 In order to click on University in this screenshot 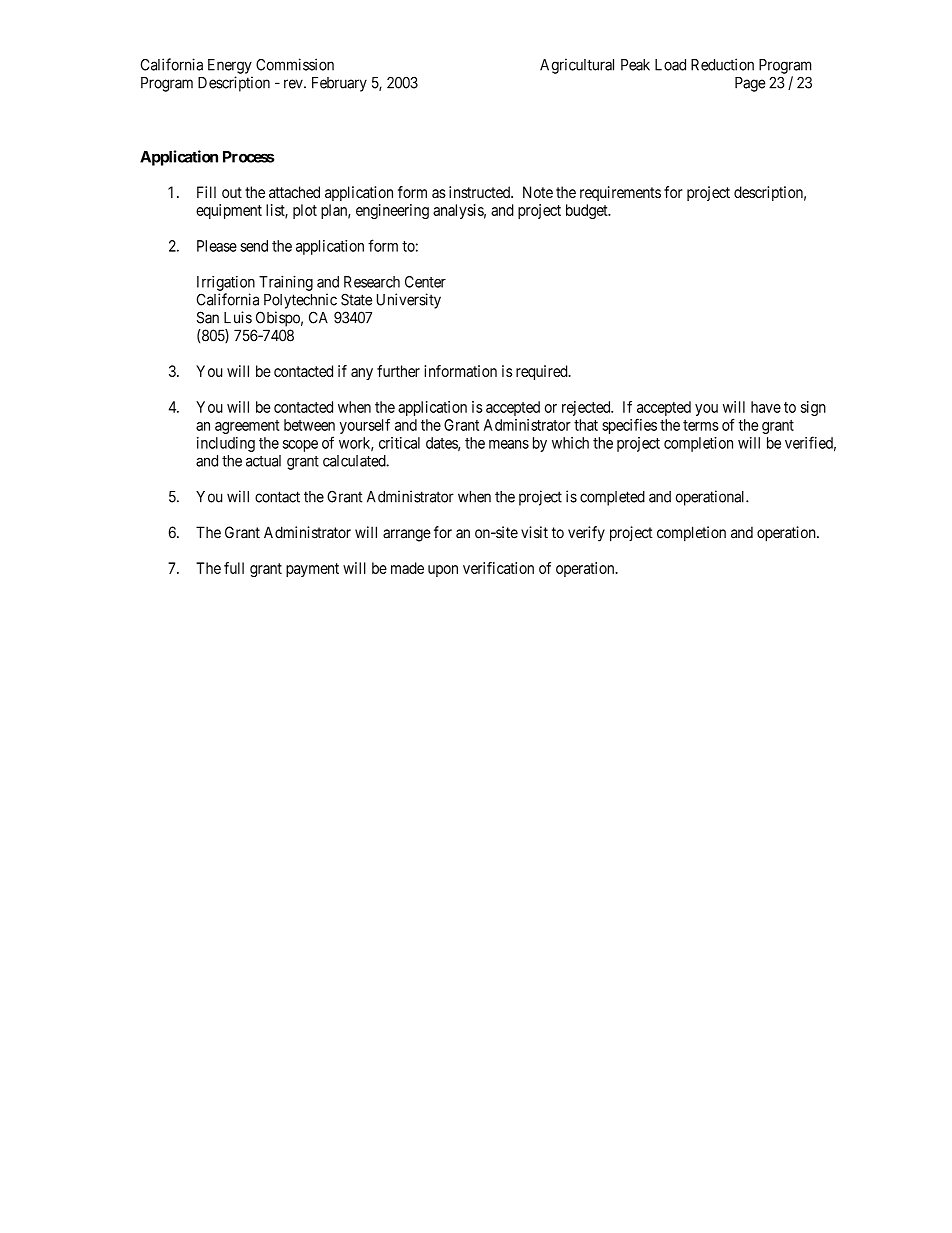, I will do `click(409, 301)`.
